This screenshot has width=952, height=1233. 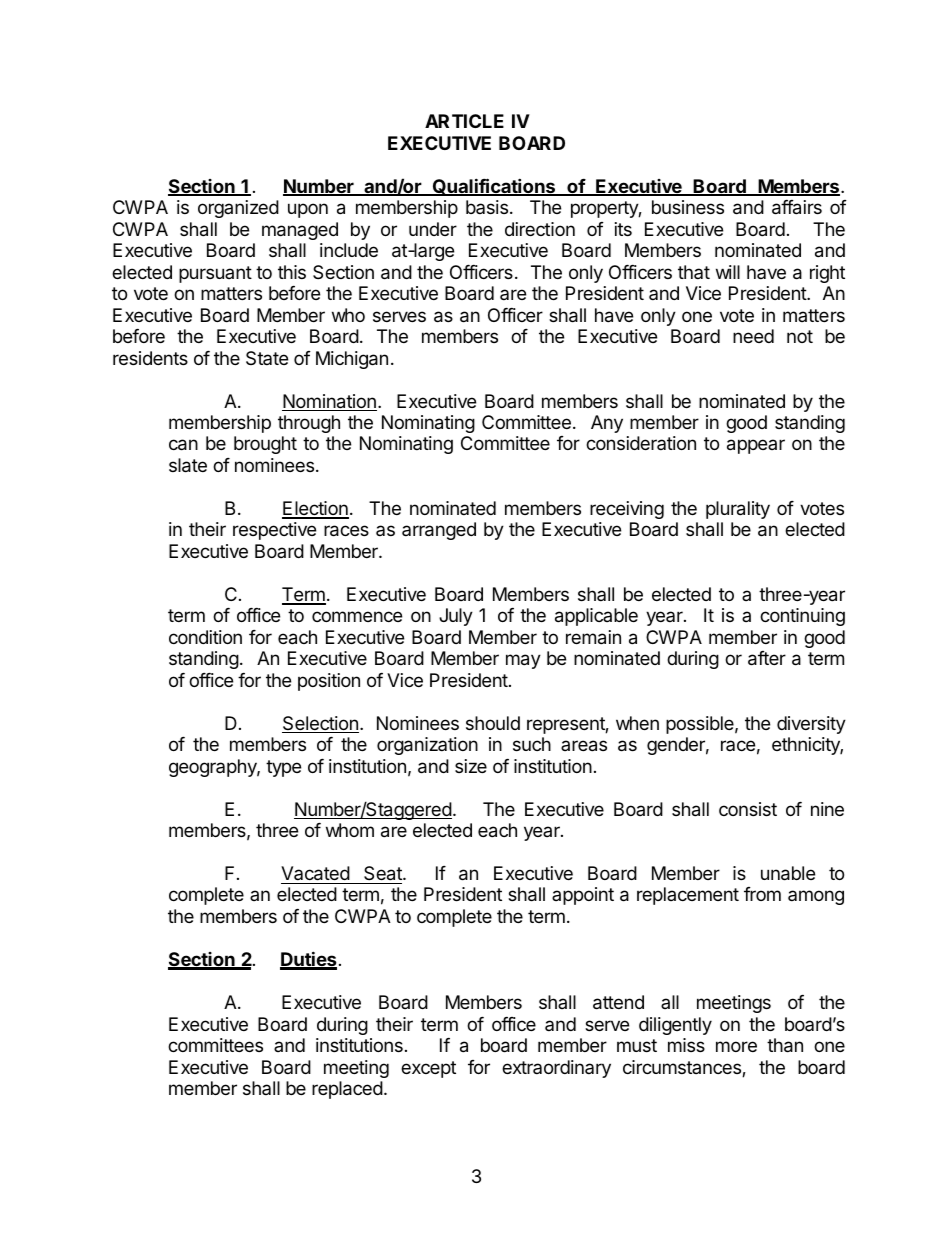 I want to click on organized, so click(x=238, y=209).
